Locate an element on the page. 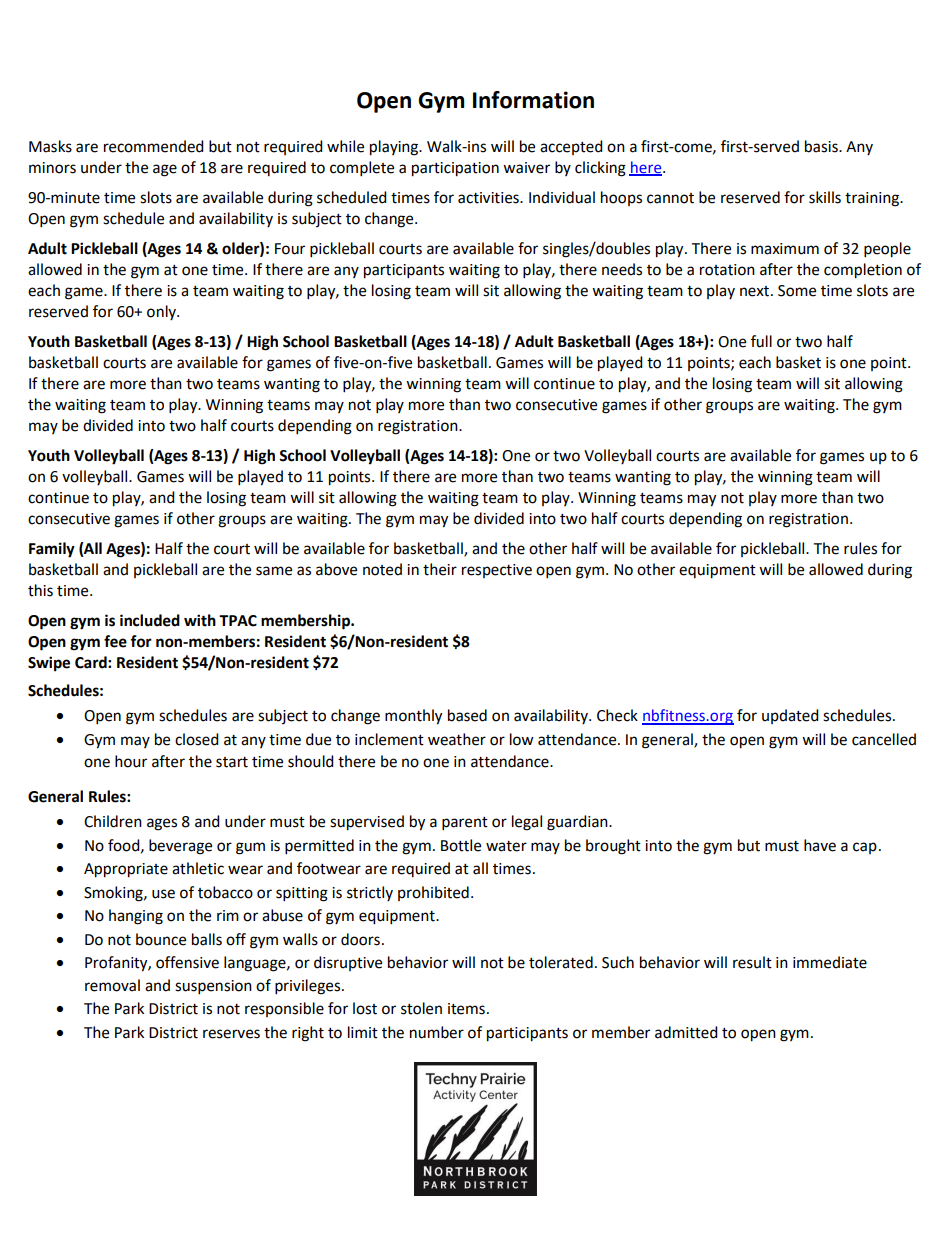  only is located at coordinates (162, 312).
